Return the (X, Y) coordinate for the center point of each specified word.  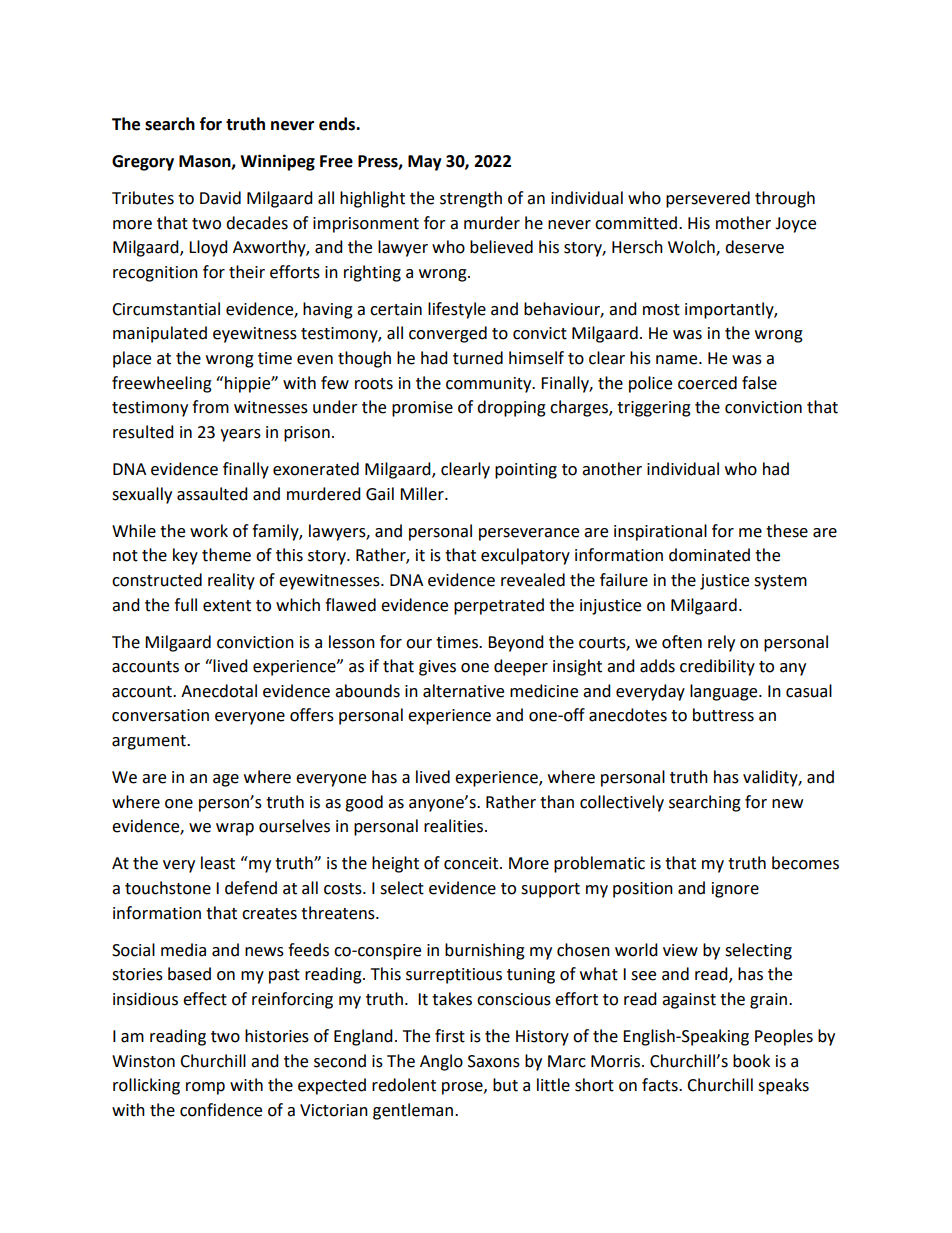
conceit (472, 863)
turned (478, 358)
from (210, 407)
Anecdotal (219, 691)
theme (226, 555)
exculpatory (525, 556)
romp (205, 1088)
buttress (723, 715)
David (220, 198)
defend (251, 888)
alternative (463, 691)
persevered (708, 199)
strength (471, 199)
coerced (707, 383)
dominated (709, 555)
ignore (735, 890)
